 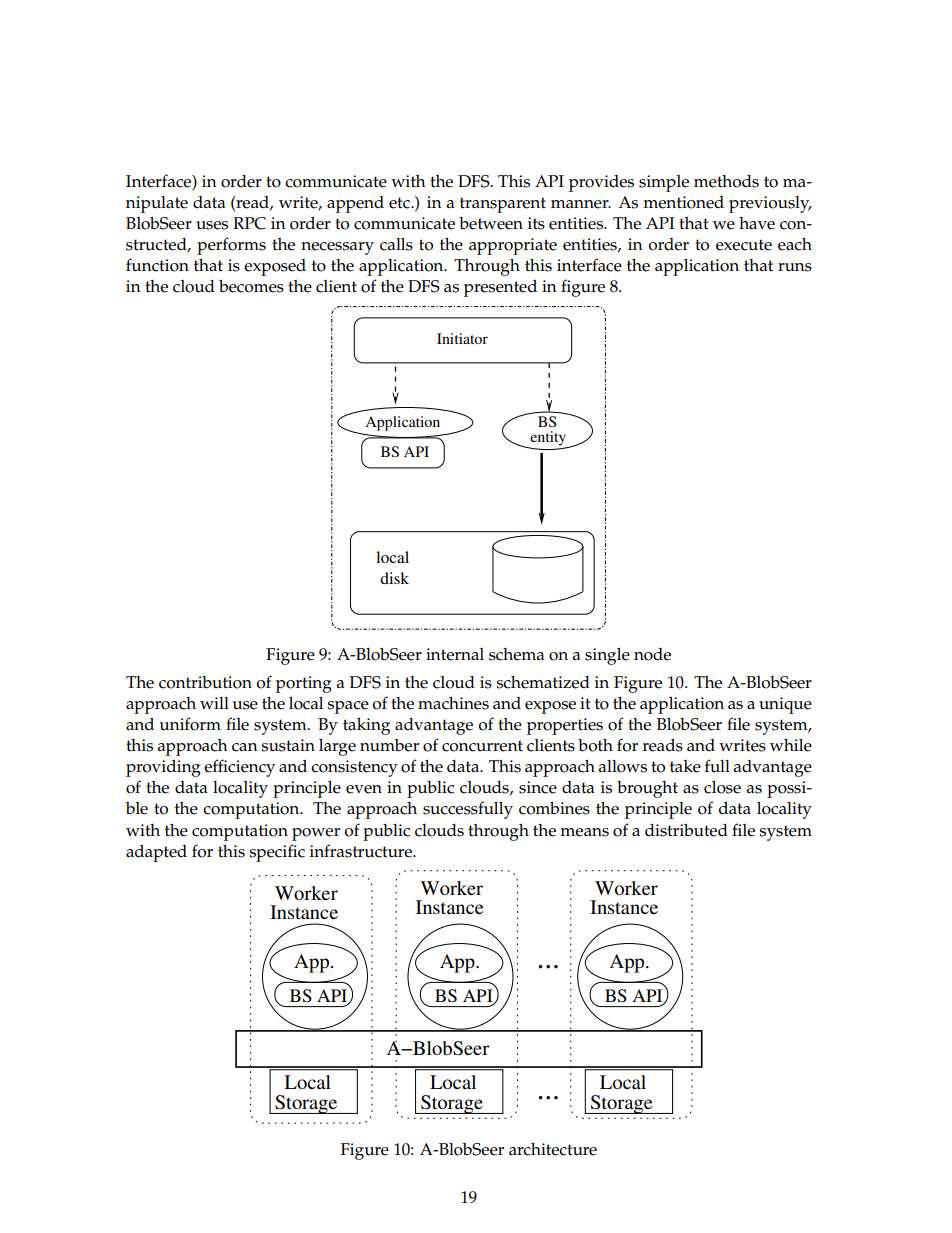 What do you see at coordinates (491, 223) in the document?
I see `between` at bounding box center [491, 223].
